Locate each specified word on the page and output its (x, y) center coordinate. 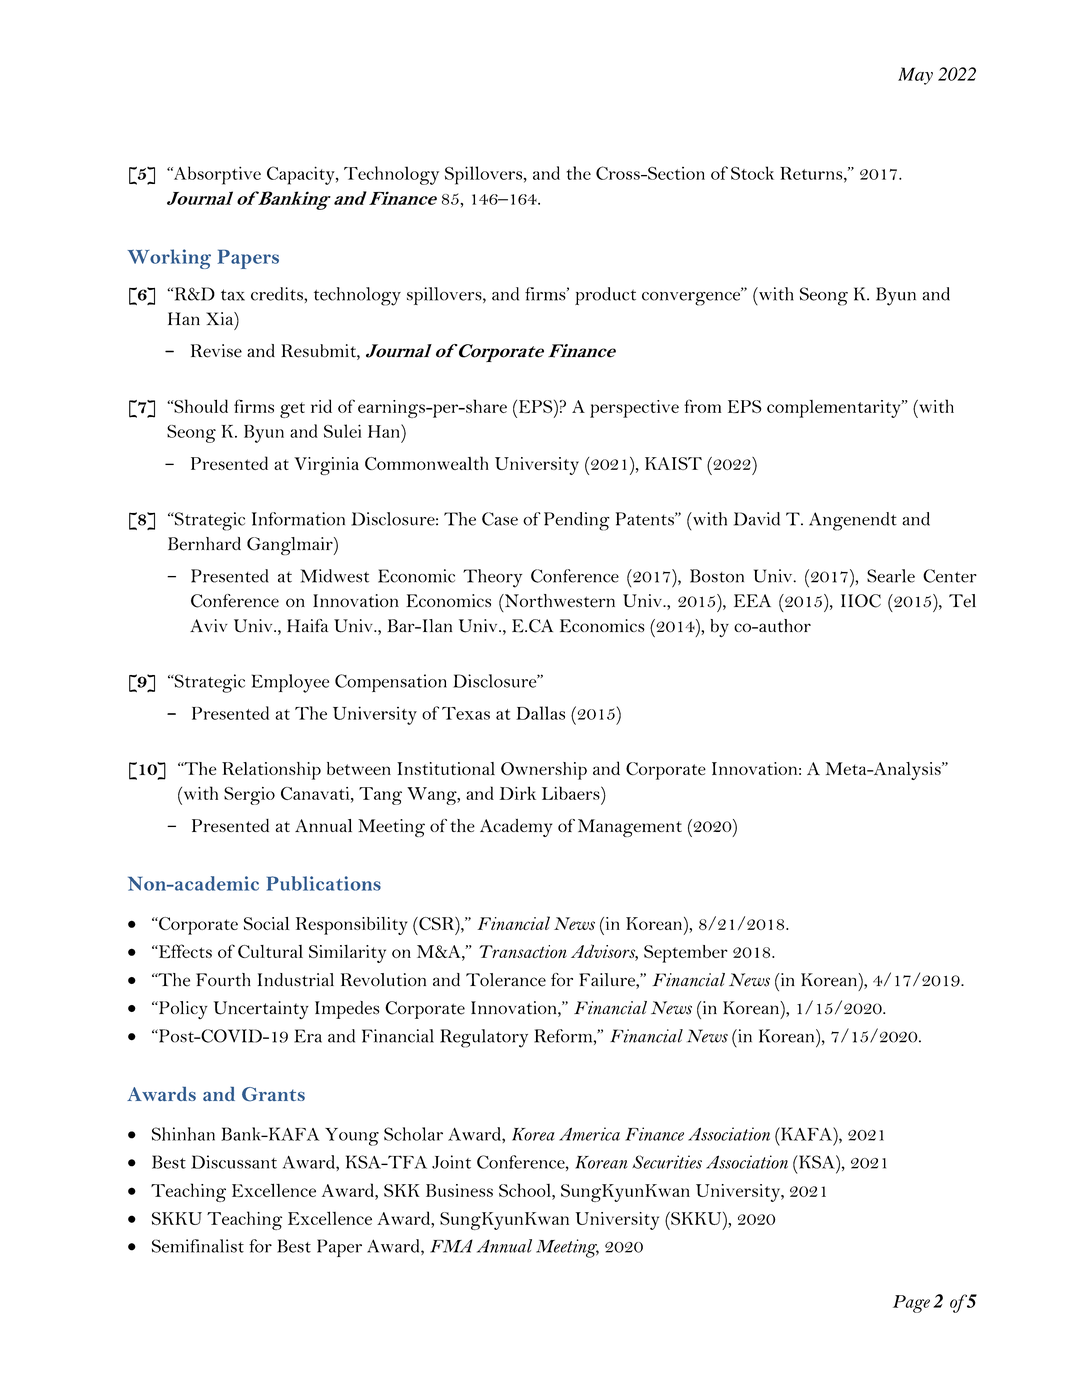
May (915, 76)
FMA (451, 1246)
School (526, 1190)
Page (911, 1304)
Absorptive (216, 175)
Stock (752, 173)
